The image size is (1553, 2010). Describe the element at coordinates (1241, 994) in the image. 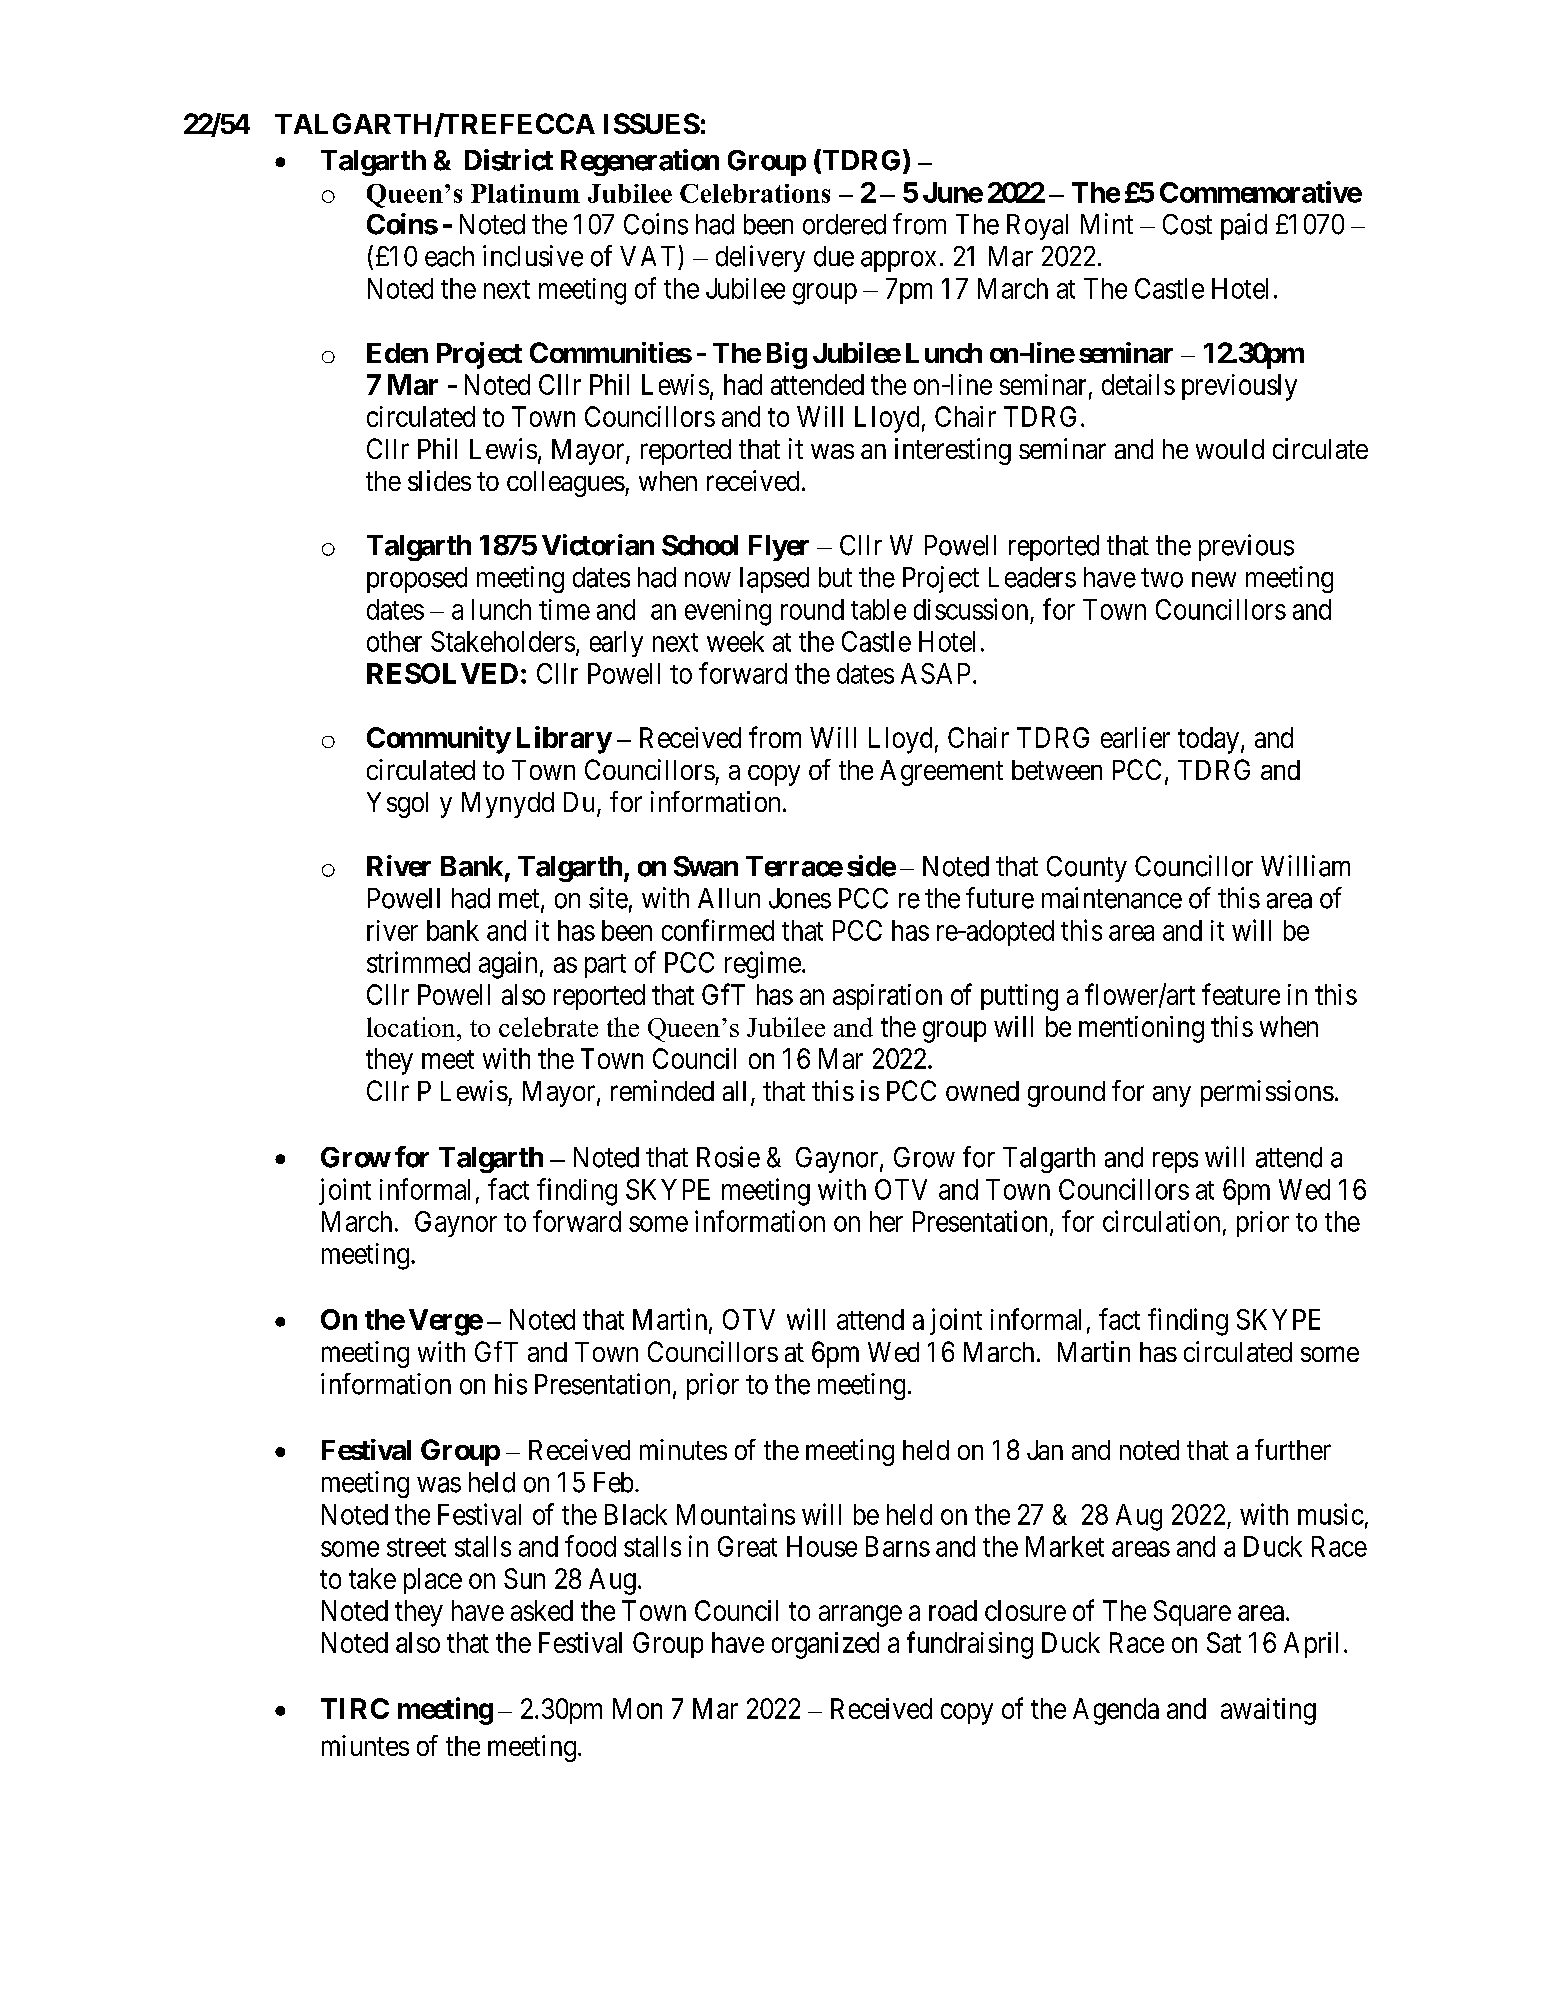

I see `feature` at that location.
